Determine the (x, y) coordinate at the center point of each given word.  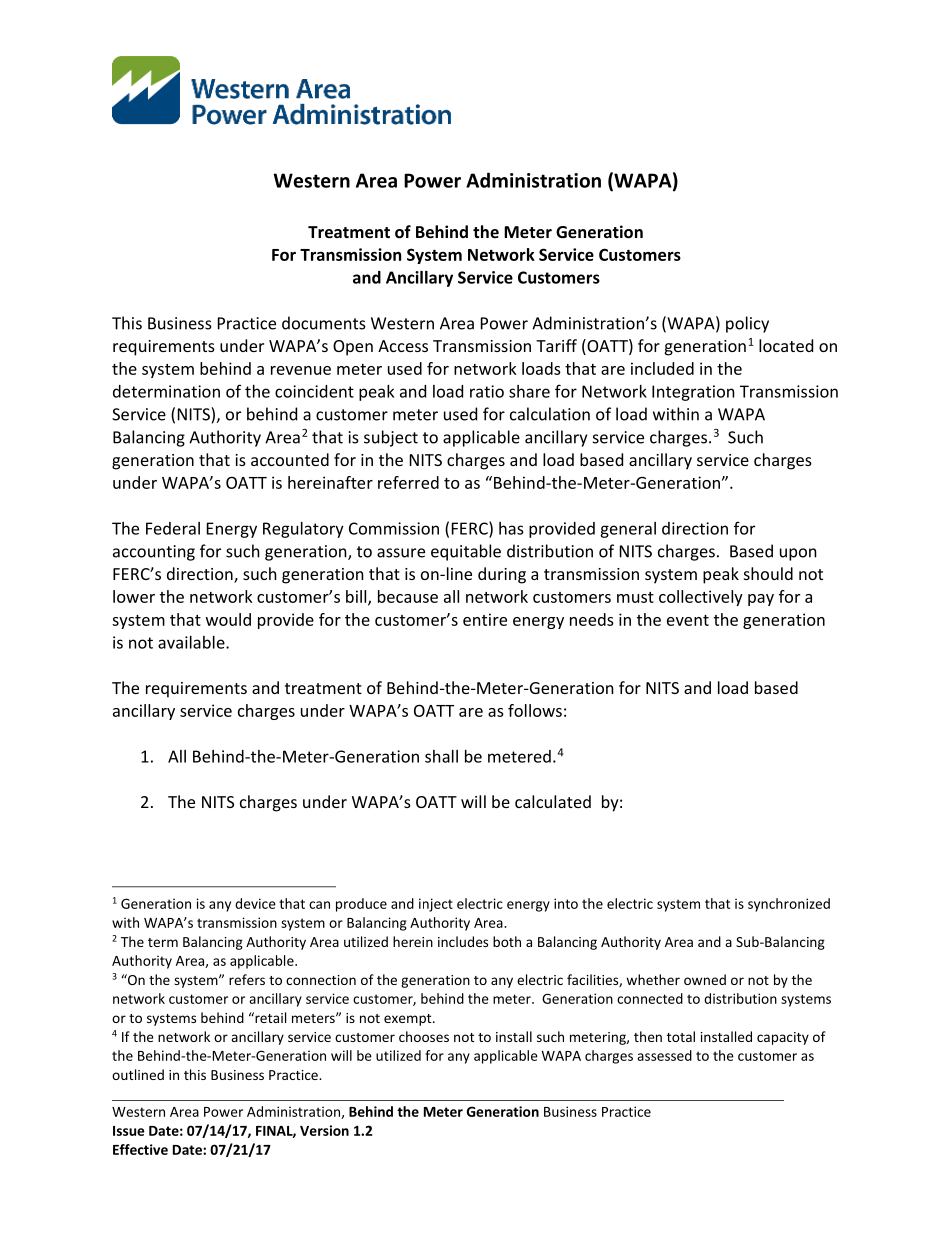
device (255, 903)
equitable (466, 552)
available (192, 642)
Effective (140, 1149)
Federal (173, 528)
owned (705, 979)
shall (441, 756)
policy (747, 324)
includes (463, 941)
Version (324, 1130)
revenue (301, 370)
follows (535, 710)
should (768, 573)
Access (403, 346)
